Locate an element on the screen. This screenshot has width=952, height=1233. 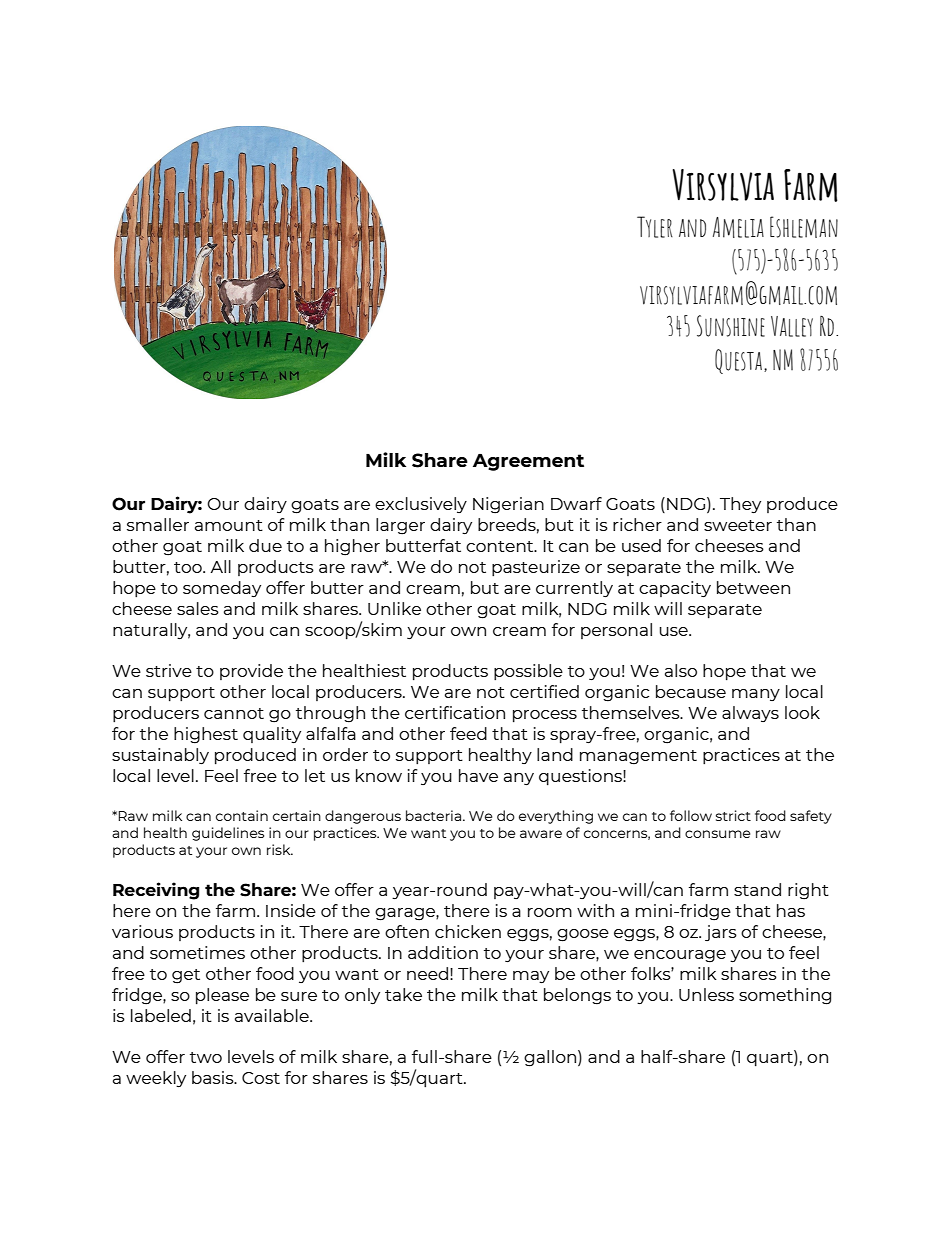
consume is located at coordinates (717, 834).
